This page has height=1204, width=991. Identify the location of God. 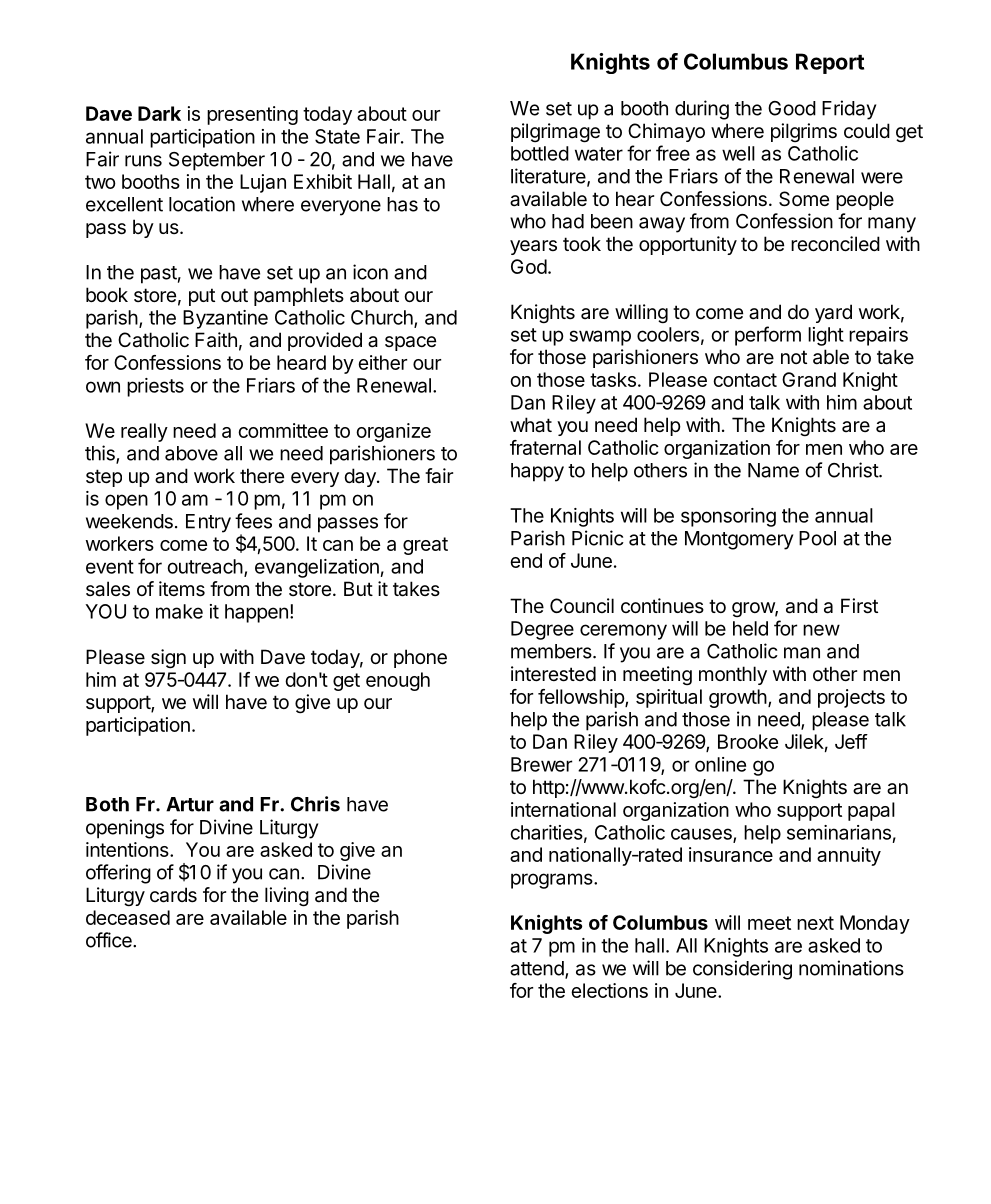
(529, 266).
